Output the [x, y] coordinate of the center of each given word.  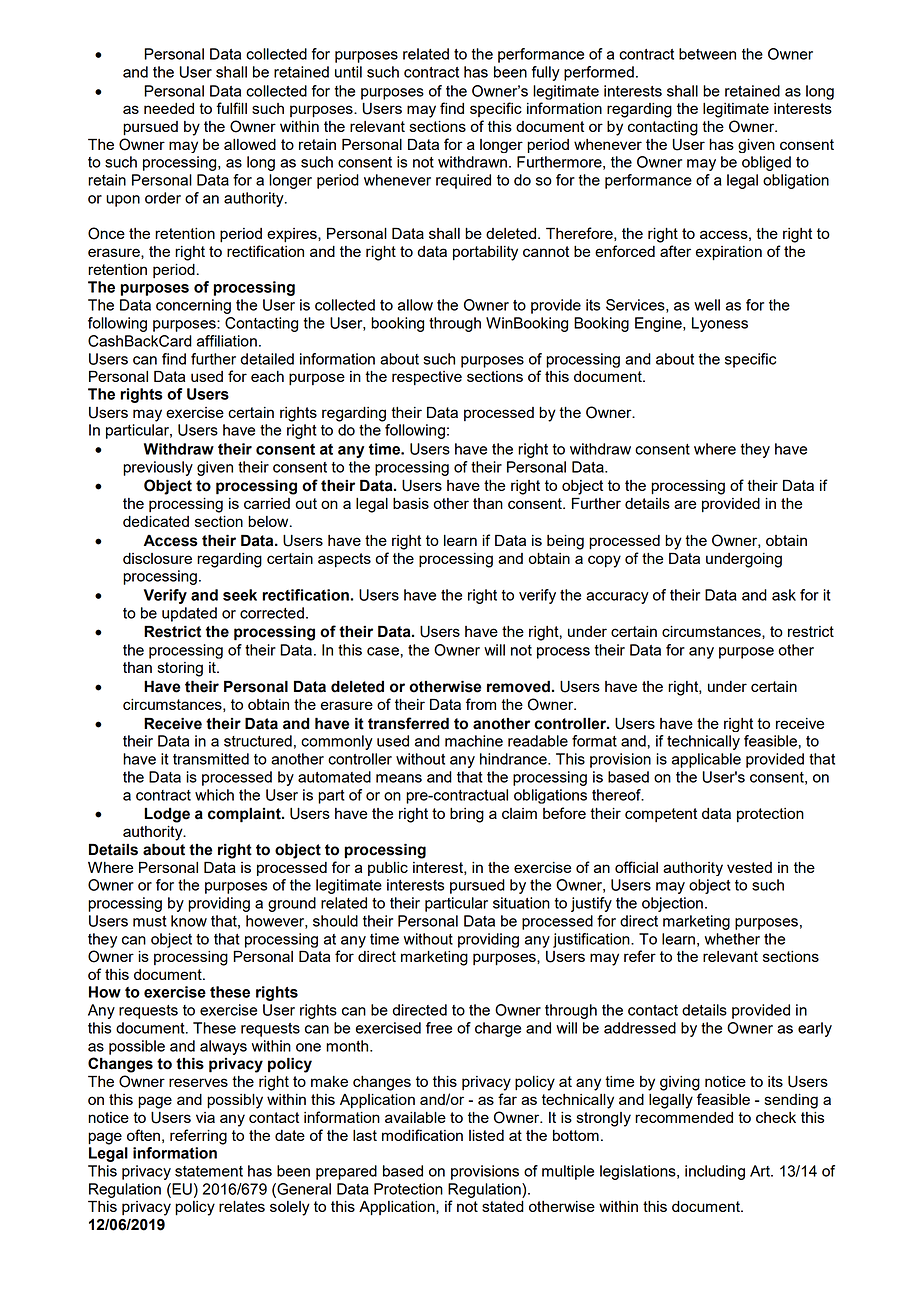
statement [209, 1171]
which [214, 795]
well [707, 305]
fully [546, 73]
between [707, 54]
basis [411, 503]
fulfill [231, 108]
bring [467, 815]
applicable [706, 760]
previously [158, 468]
